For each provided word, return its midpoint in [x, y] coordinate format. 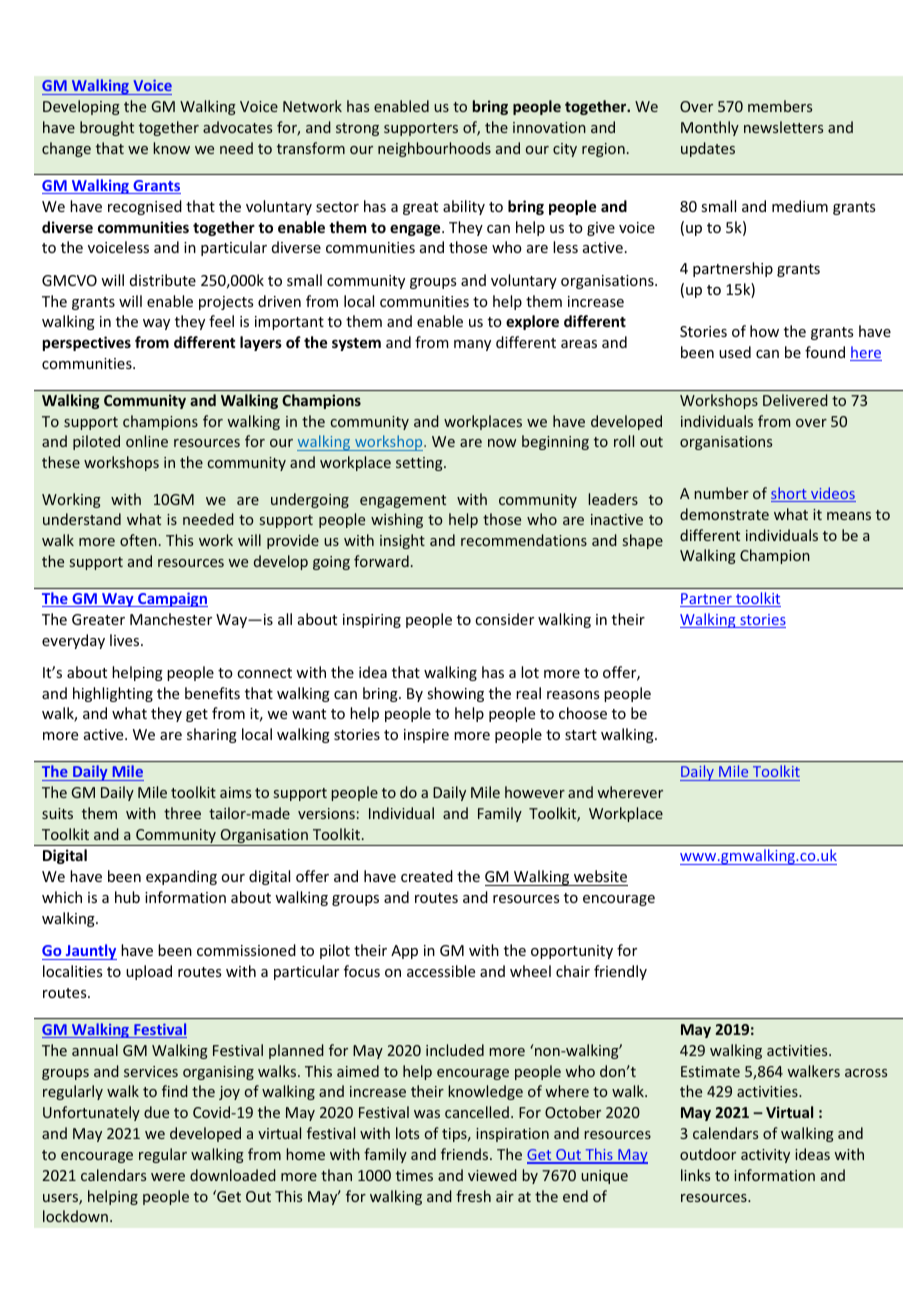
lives [126, 640]
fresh [473, 1196]
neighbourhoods [434, 149]
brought [107, 128]
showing [455, 694]
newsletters [783, 127]
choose [583, 713]
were [168, 1177]
